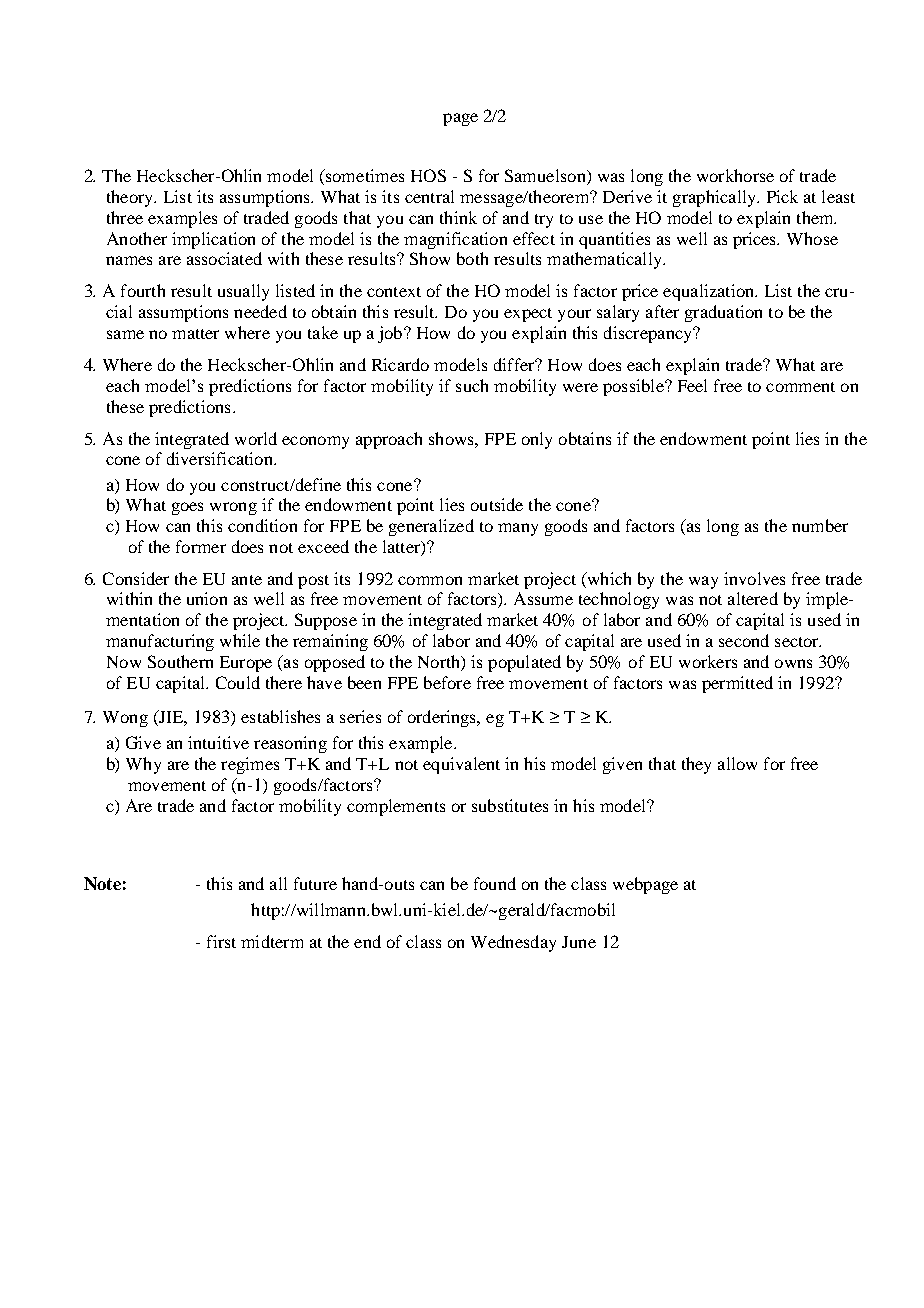 The image size is (924, 1308). I want to click on generalized, so click(431, 527).
